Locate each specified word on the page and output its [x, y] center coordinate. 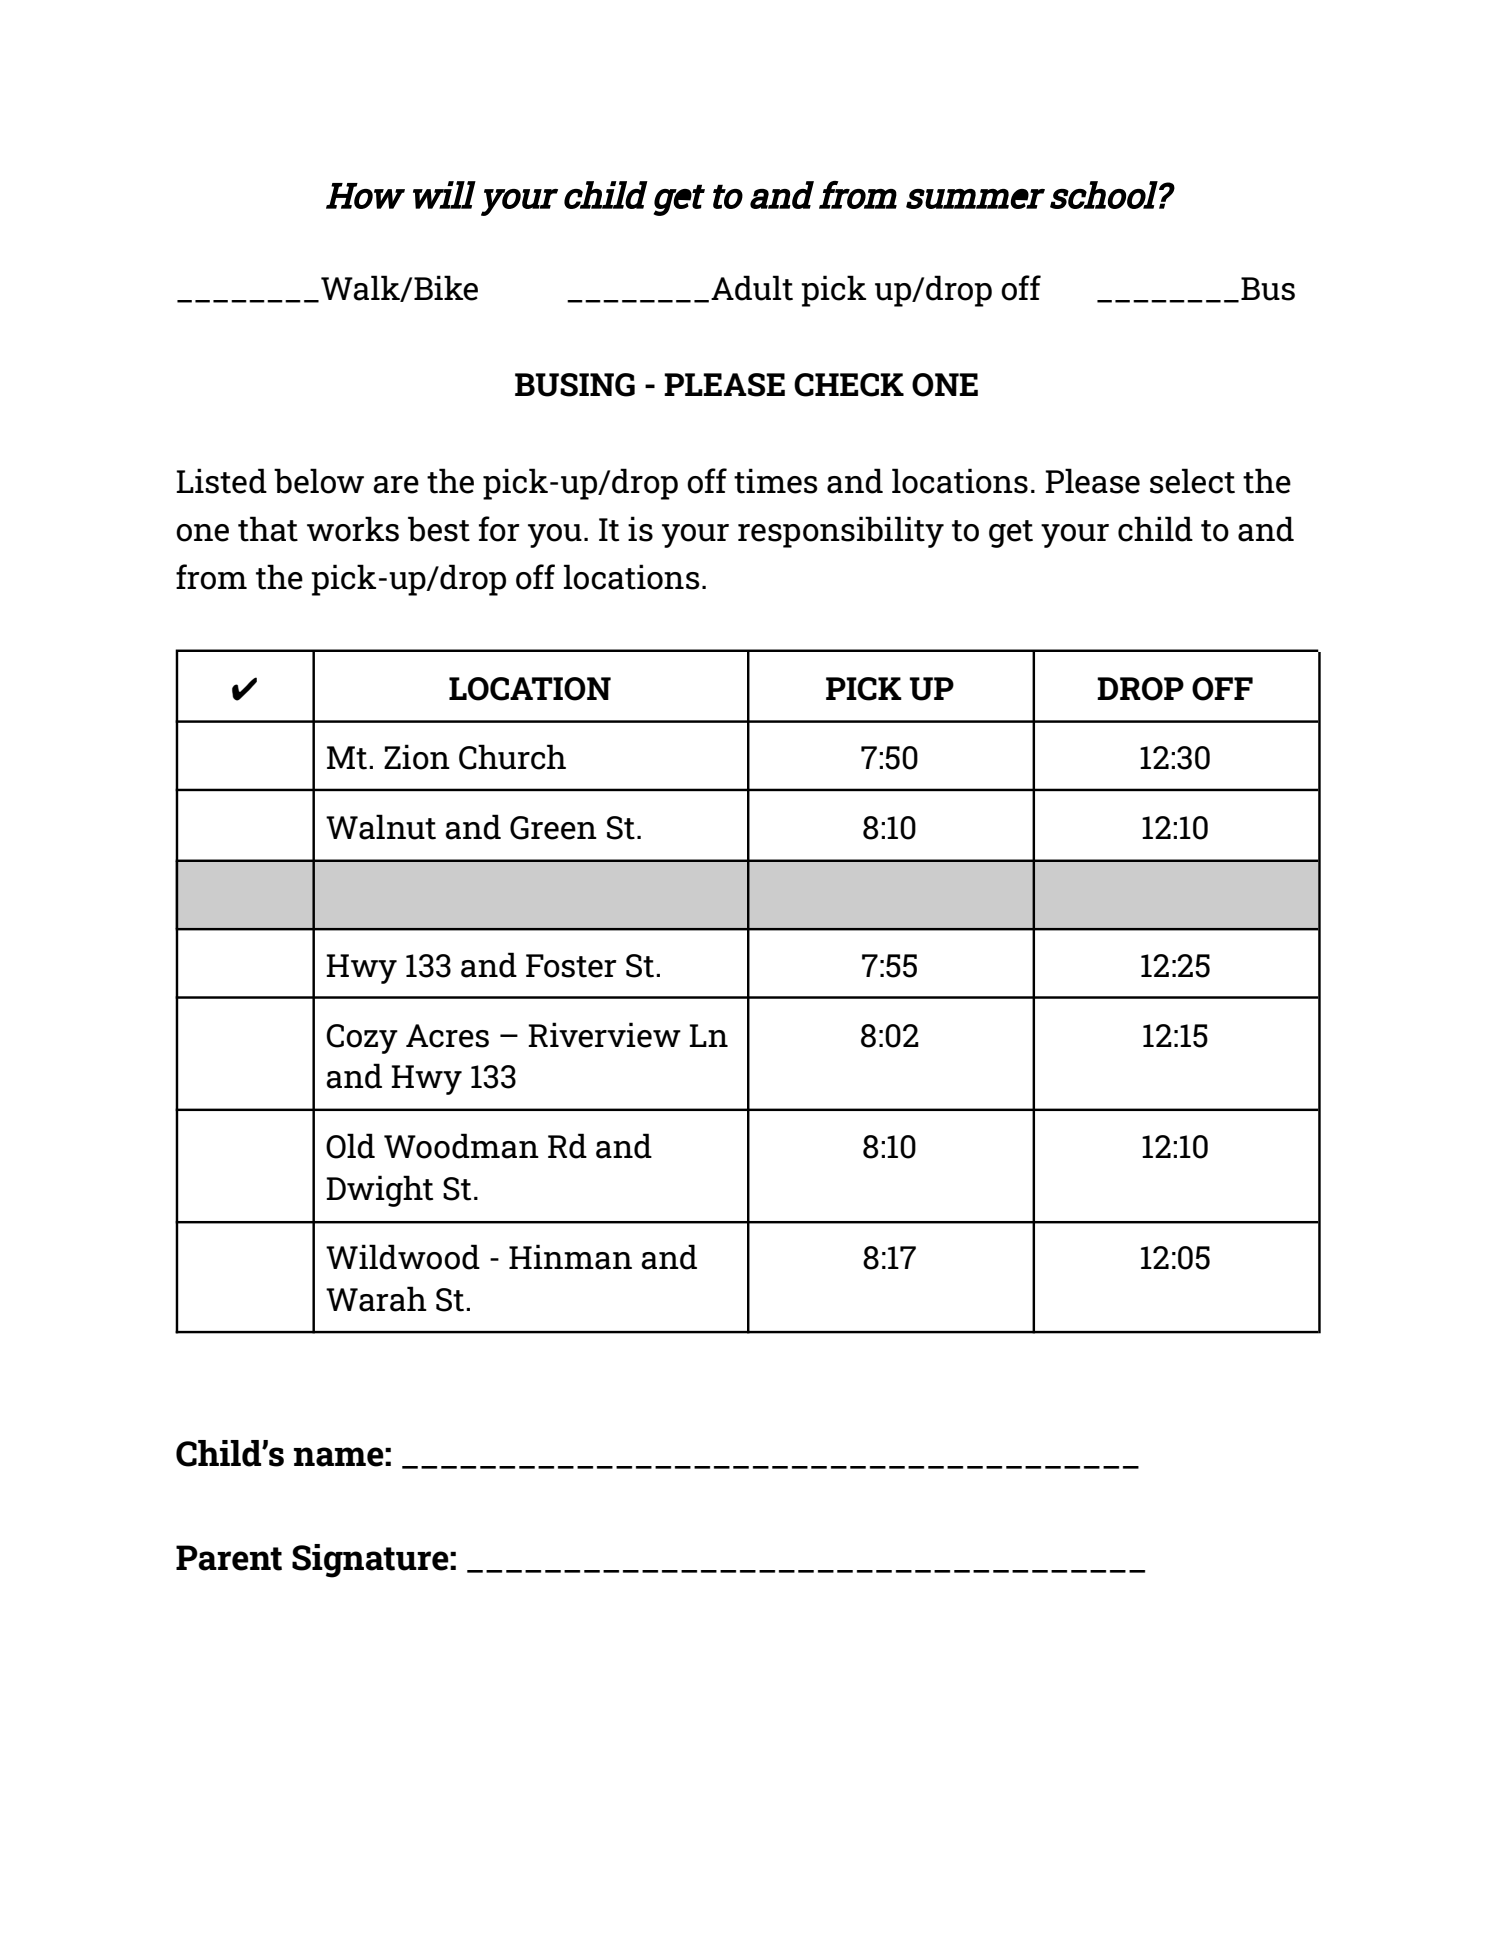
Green [553, 828]
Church [512, 757]
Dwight [379, 1191]
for [499, 529]
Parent [229, 1558]
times [776, 481]
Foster [571, 966]
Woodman [461, 1146]
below [319, 481]
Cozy [362, 1039]
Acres [447, 1036]
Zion [417, 757]
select [1192, 481]
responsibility [841, 532]
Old [350, 1146]
